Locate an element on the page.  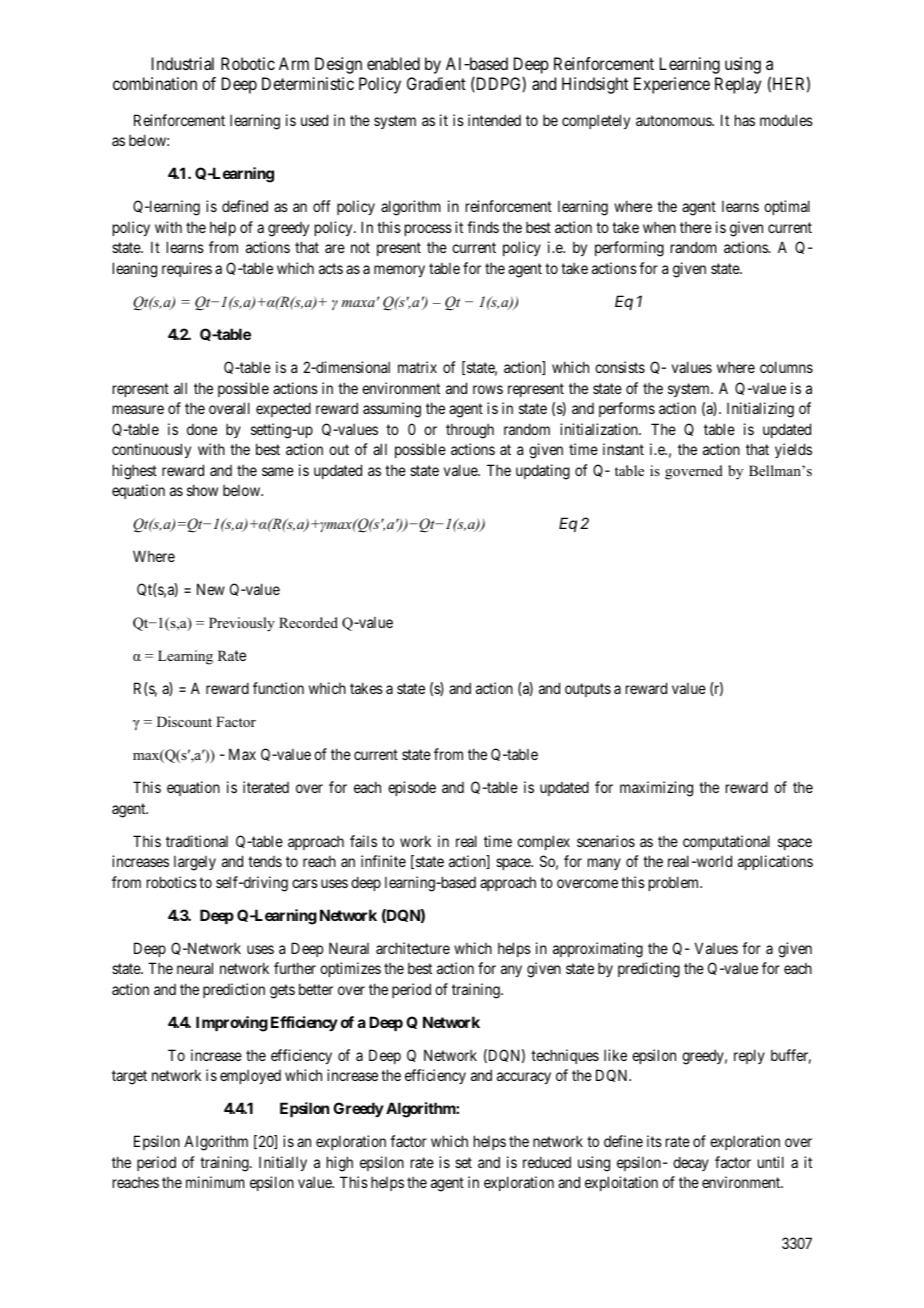
minimum is located at coordinates (215, 1182).
